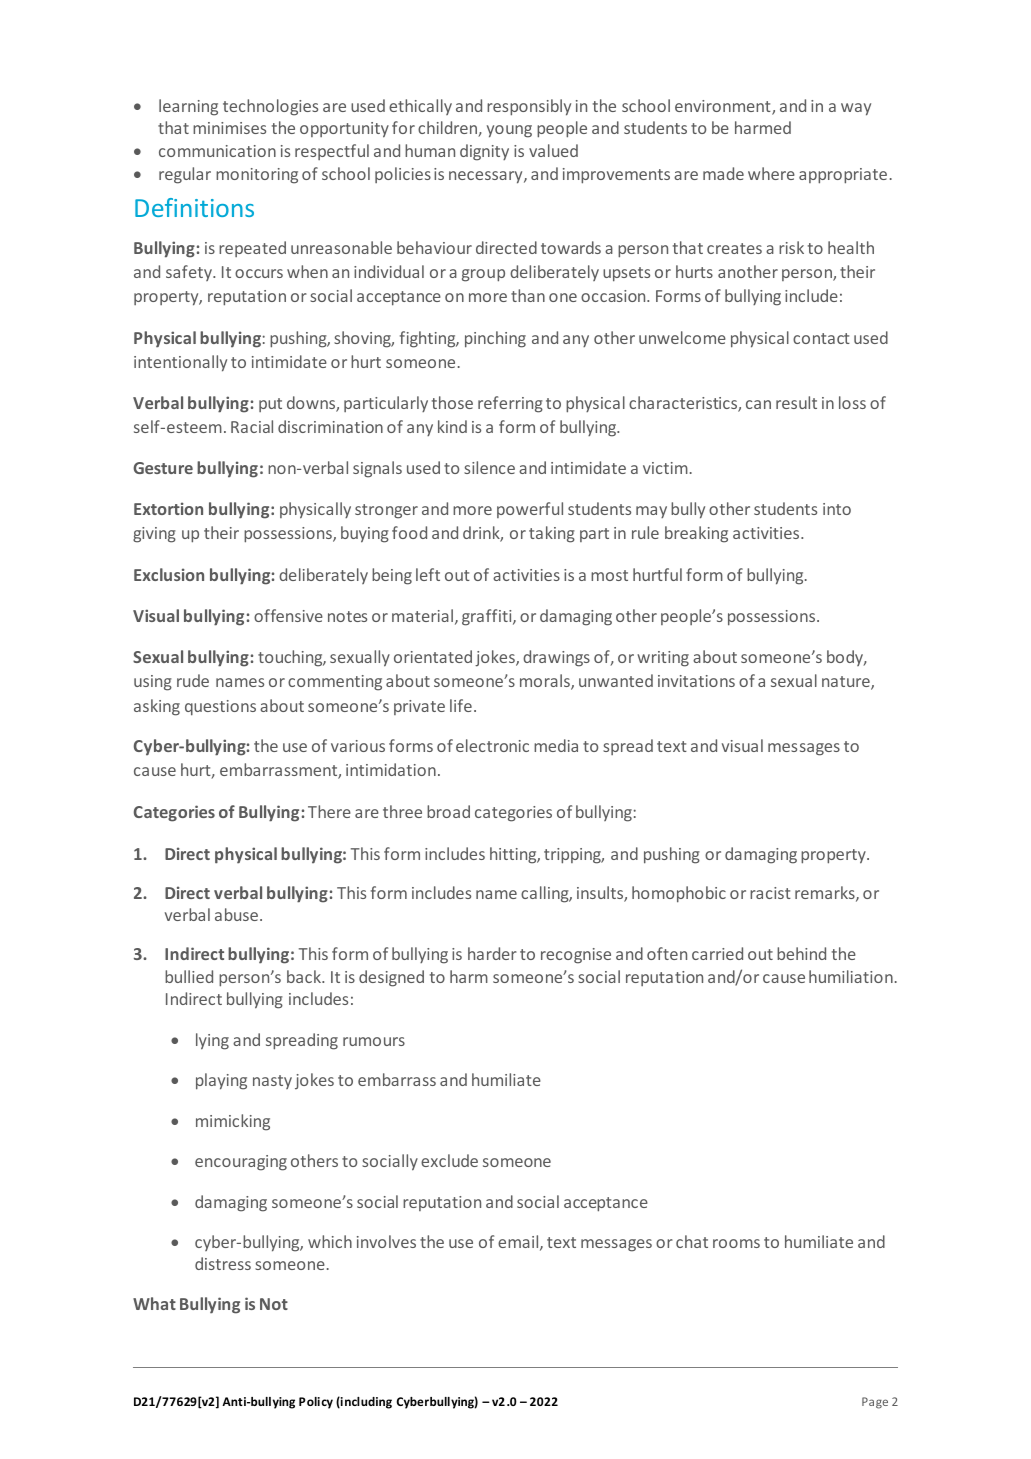 The width and height of the image is (1031, 1459). What do you see at coordinates (316, 1403) in the image?
I see `Policy` at bounding box center [316, 1403].
